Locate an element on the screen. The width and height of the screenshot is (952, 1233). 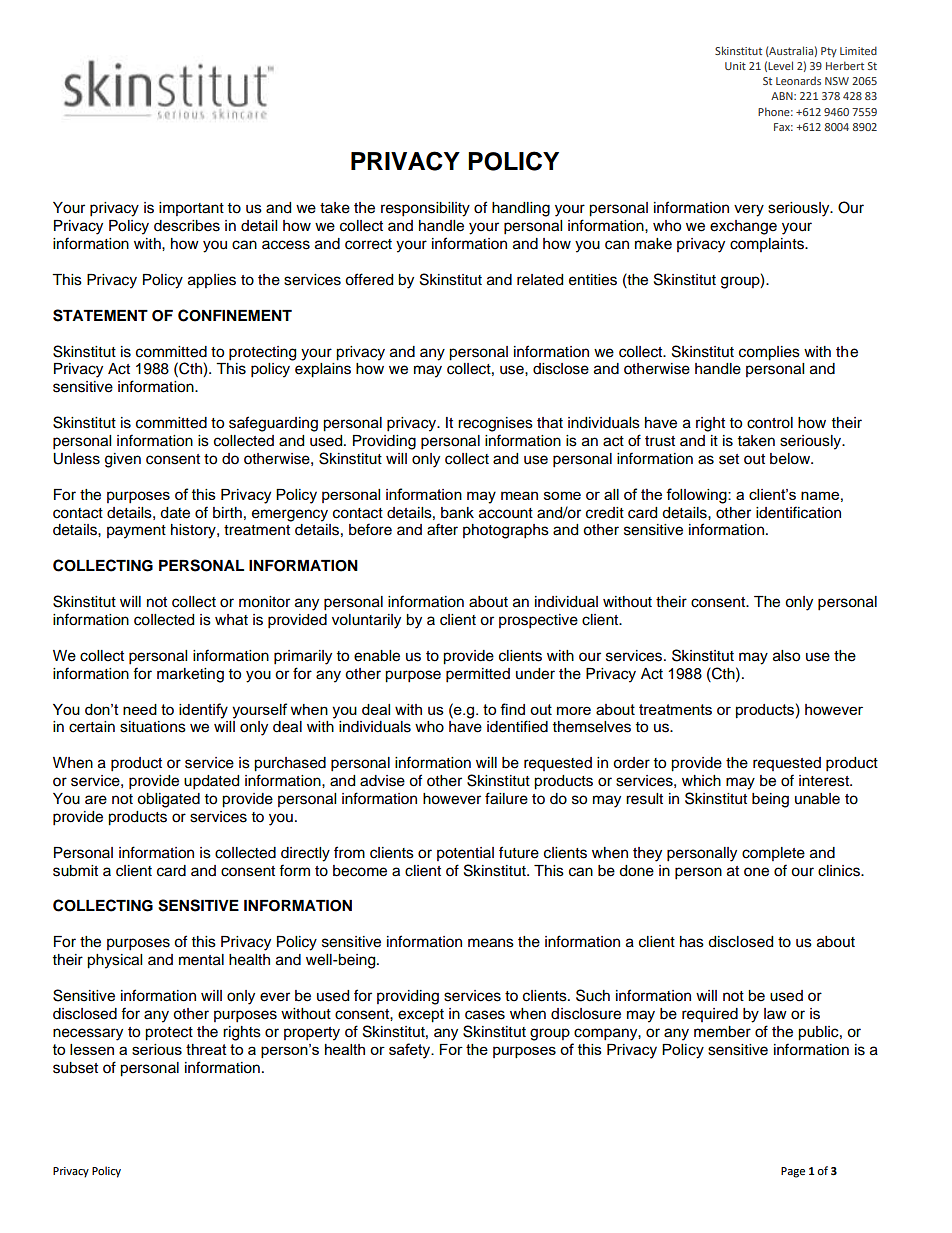
important is located at coordinates (191, 209).
